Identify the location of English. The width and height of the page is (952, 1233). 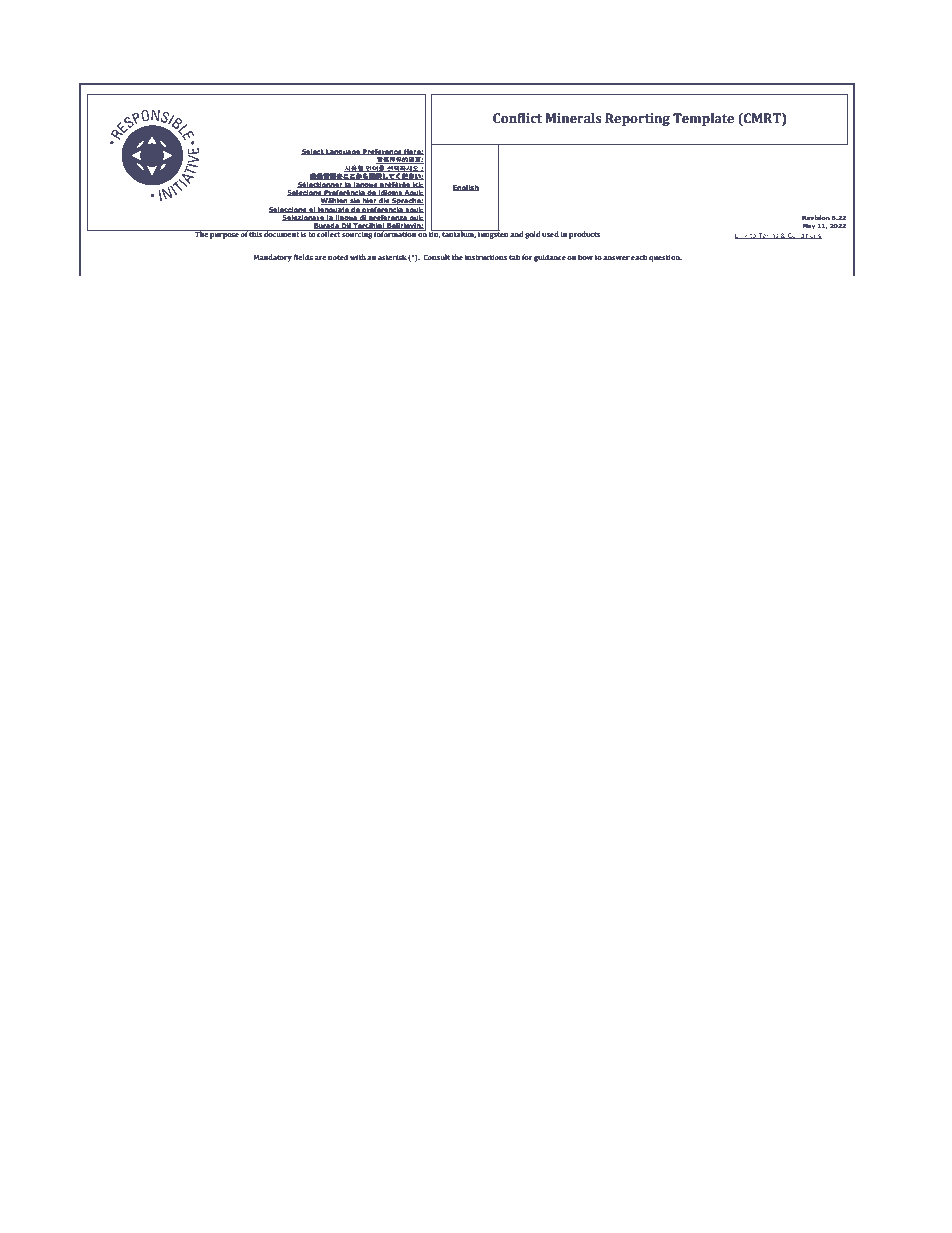
(466, 188).
